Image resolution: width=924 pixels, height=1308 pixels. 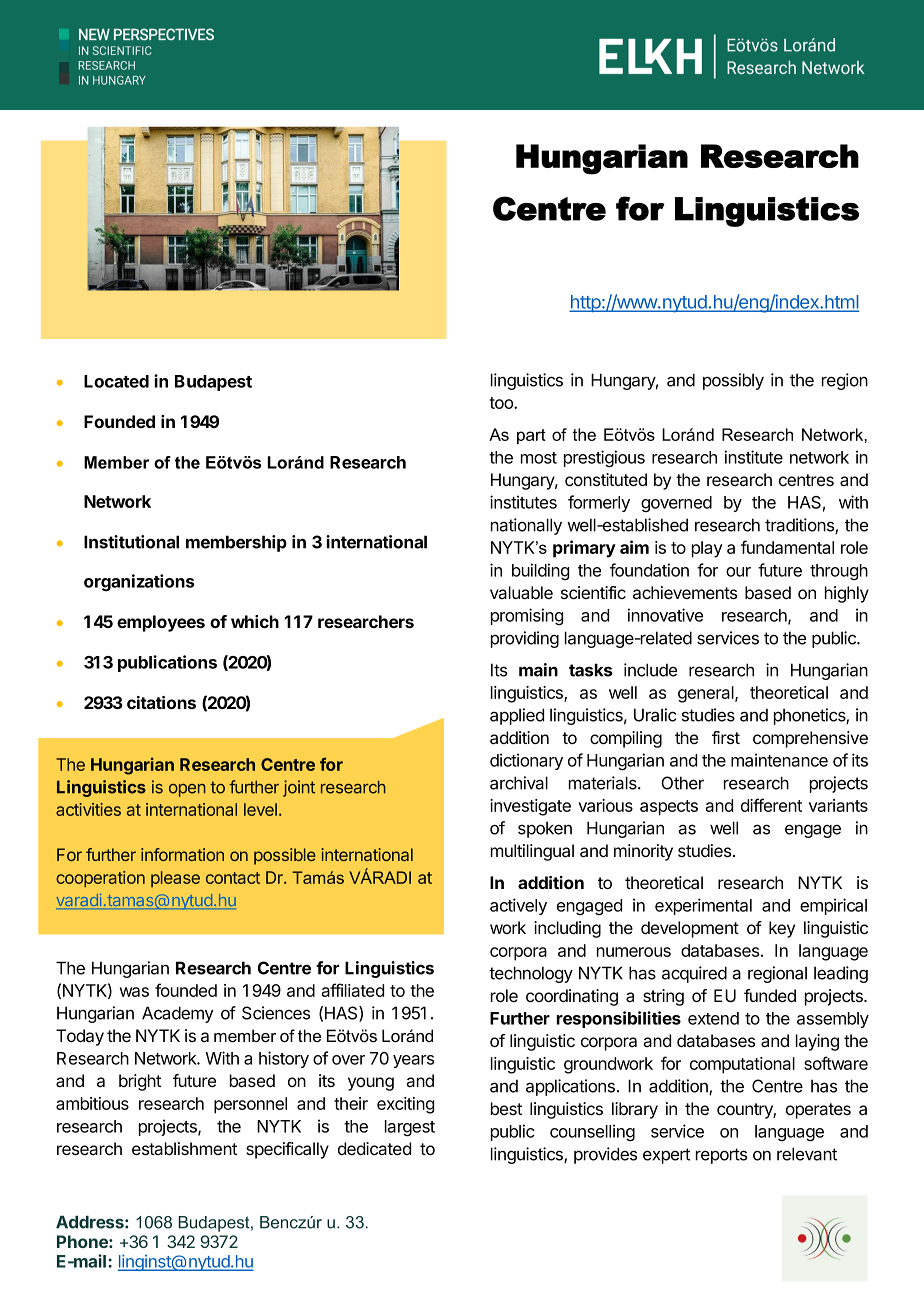 I want to click on valuable, so click(x=521, y=593).
